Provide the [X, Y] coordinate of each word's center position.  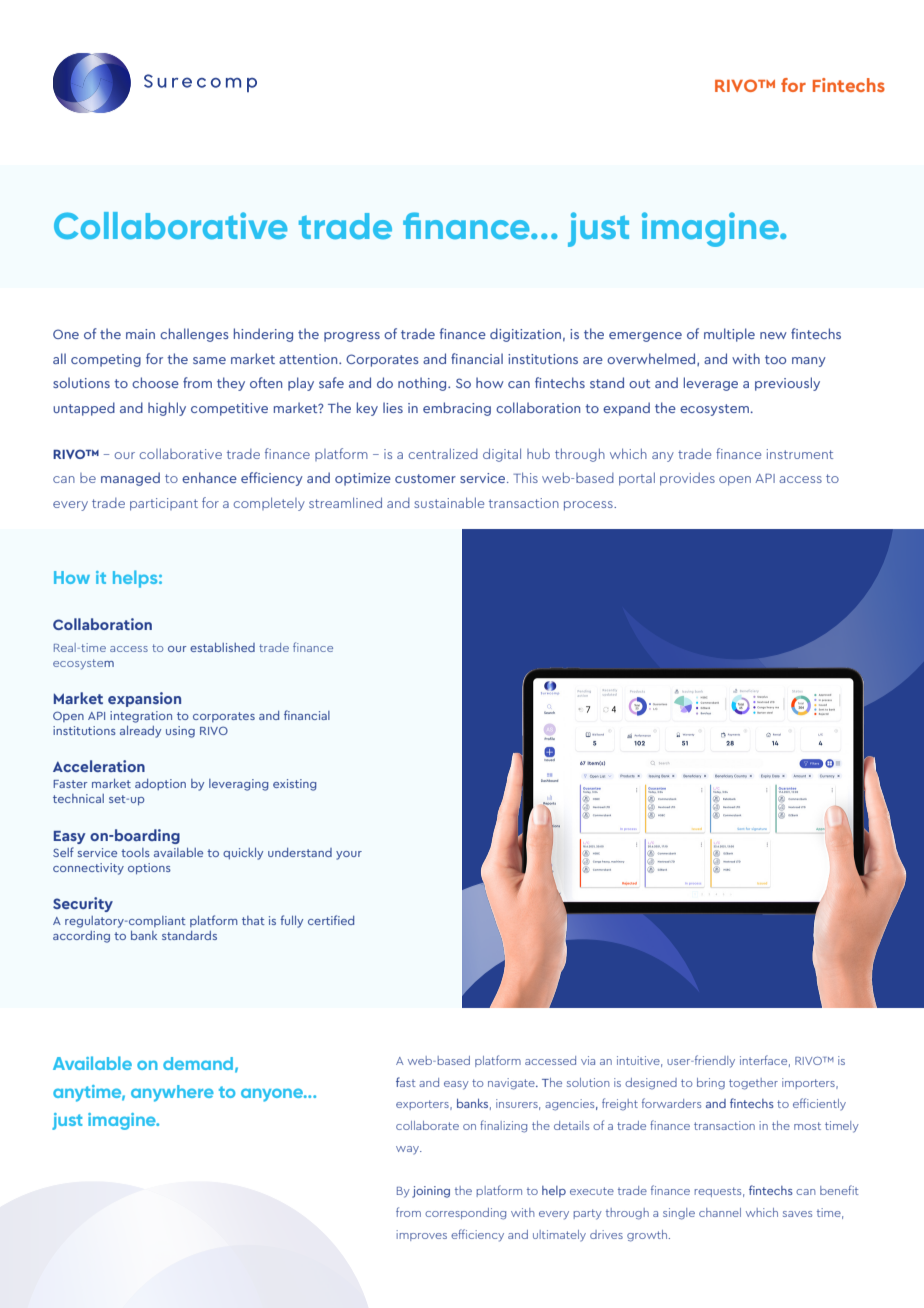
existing [295, 785]
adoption [160, 784]
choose [155, 382]
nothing [423, 384]
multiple [729, 335]
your [349, 855]
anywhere [172, 1093]
